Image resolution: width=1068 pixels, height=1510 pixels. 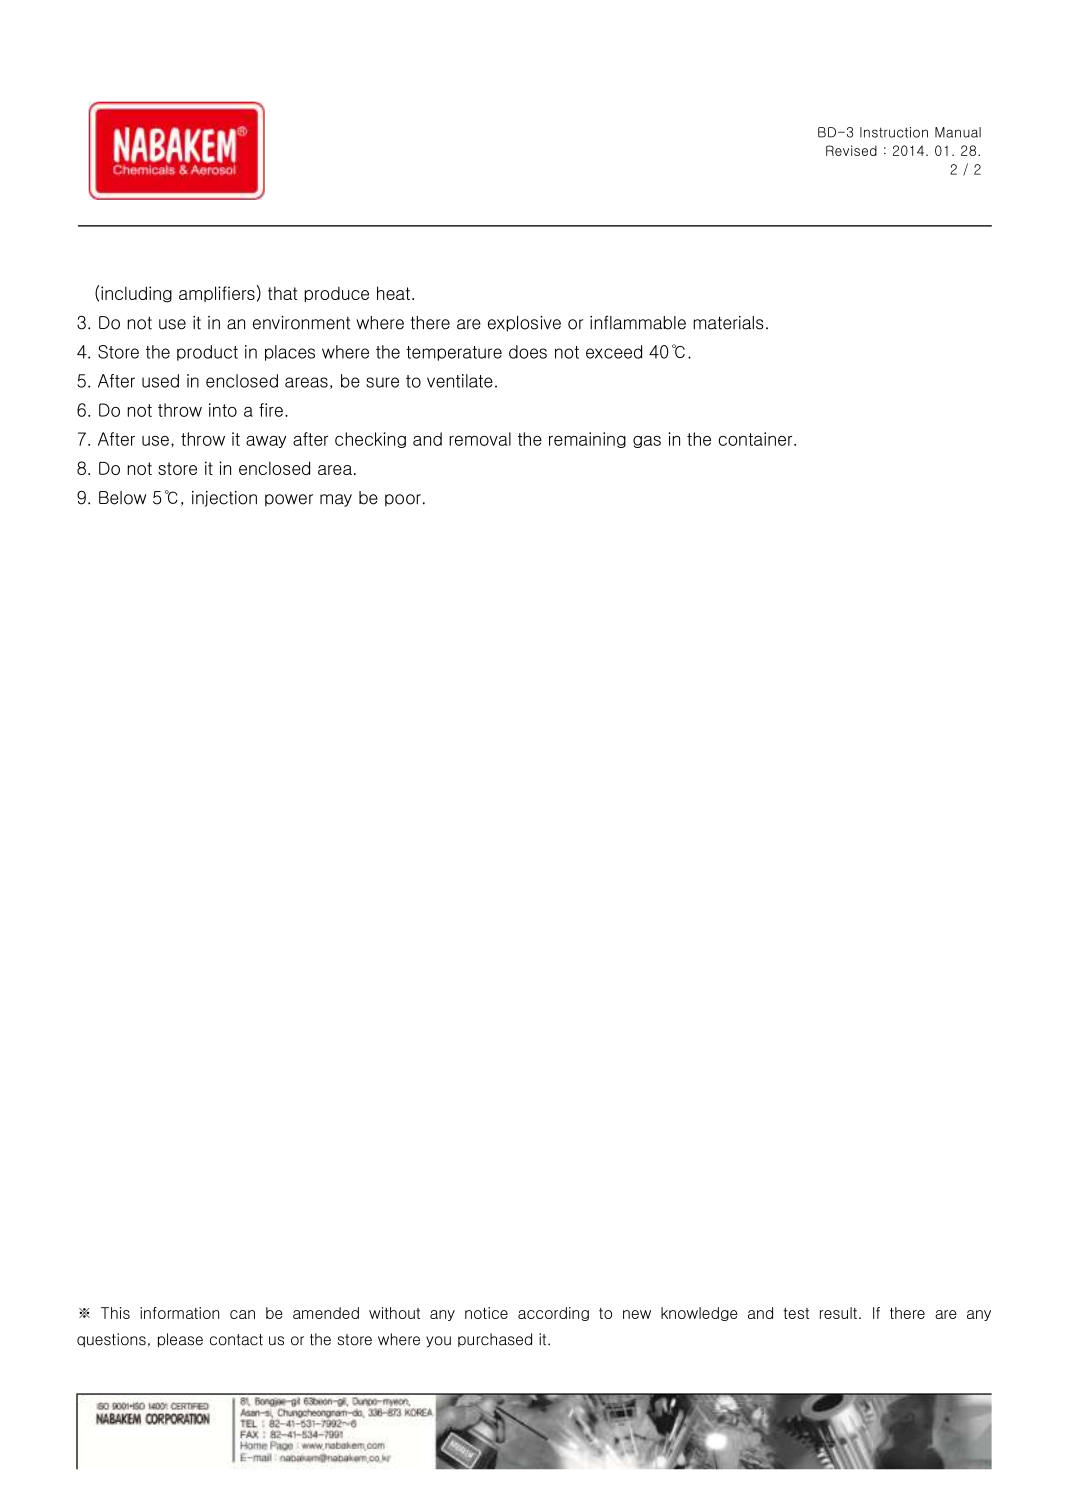 I want to click on result, so click(x=838, y=1313).
